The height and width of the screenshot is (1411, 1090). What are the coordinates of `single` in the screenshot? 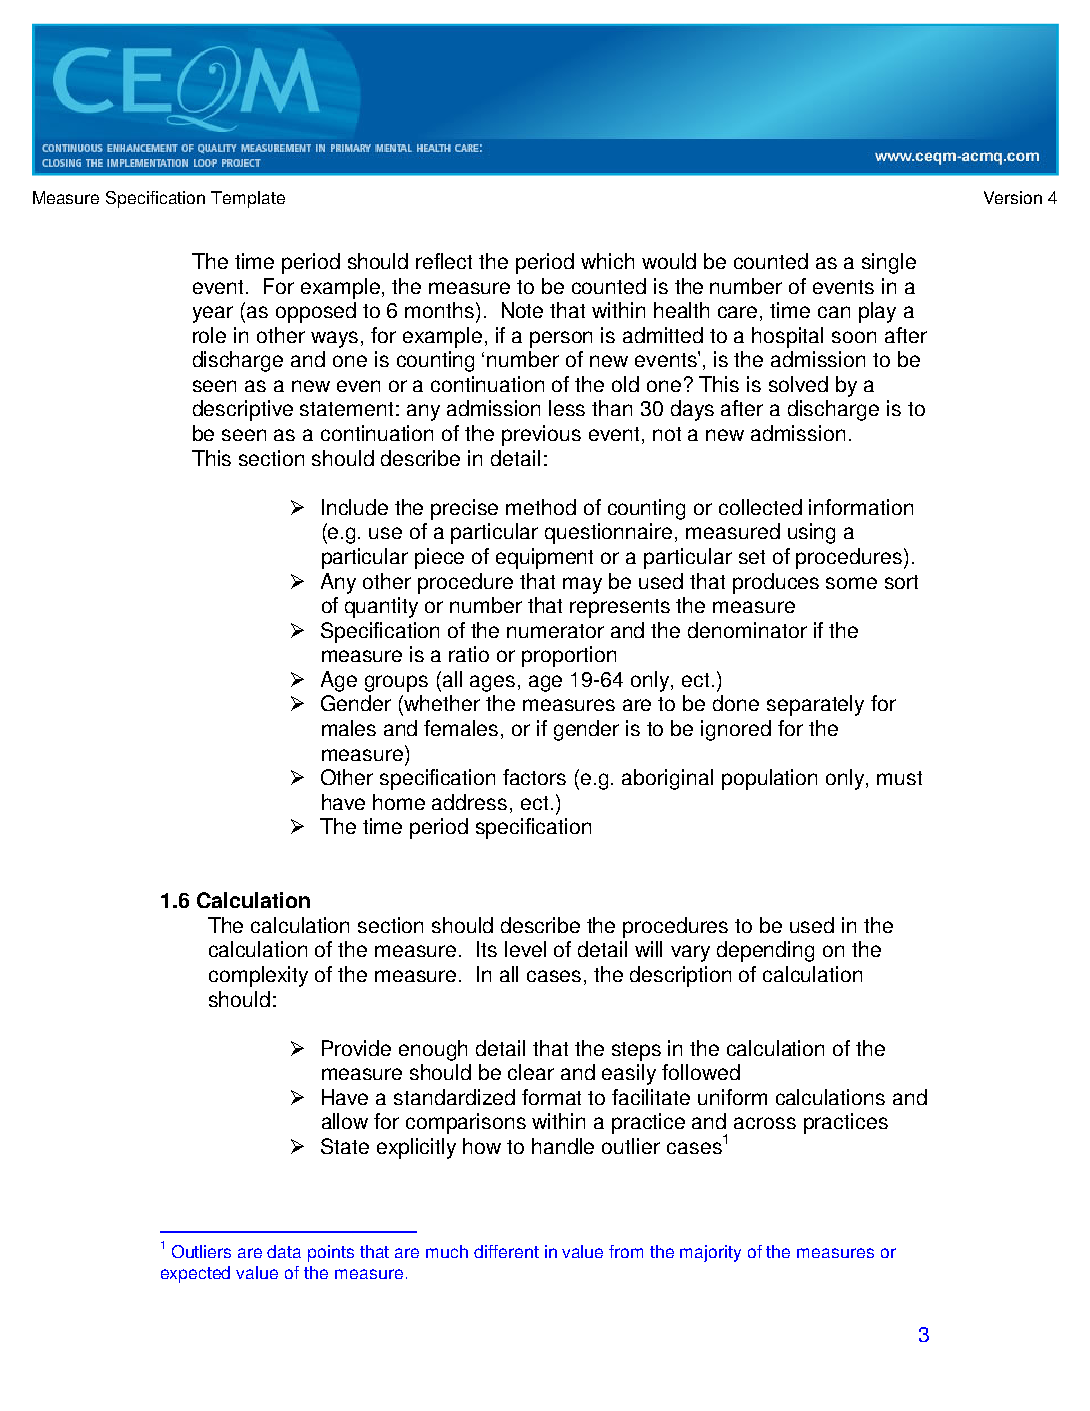 It's located at (889, 263).
